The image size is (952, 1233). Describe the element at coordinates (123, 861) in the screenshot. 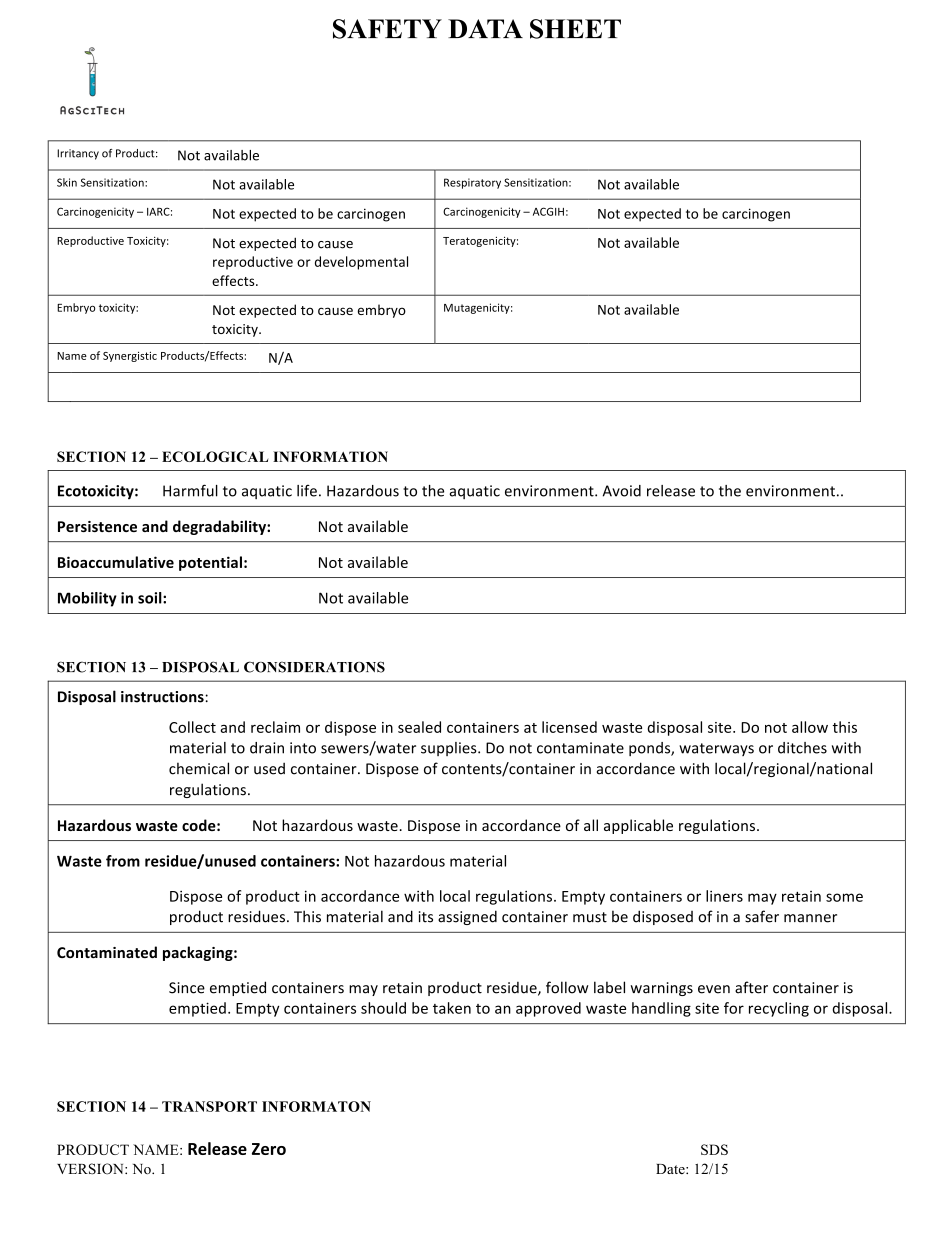

I see `from` at that location.
